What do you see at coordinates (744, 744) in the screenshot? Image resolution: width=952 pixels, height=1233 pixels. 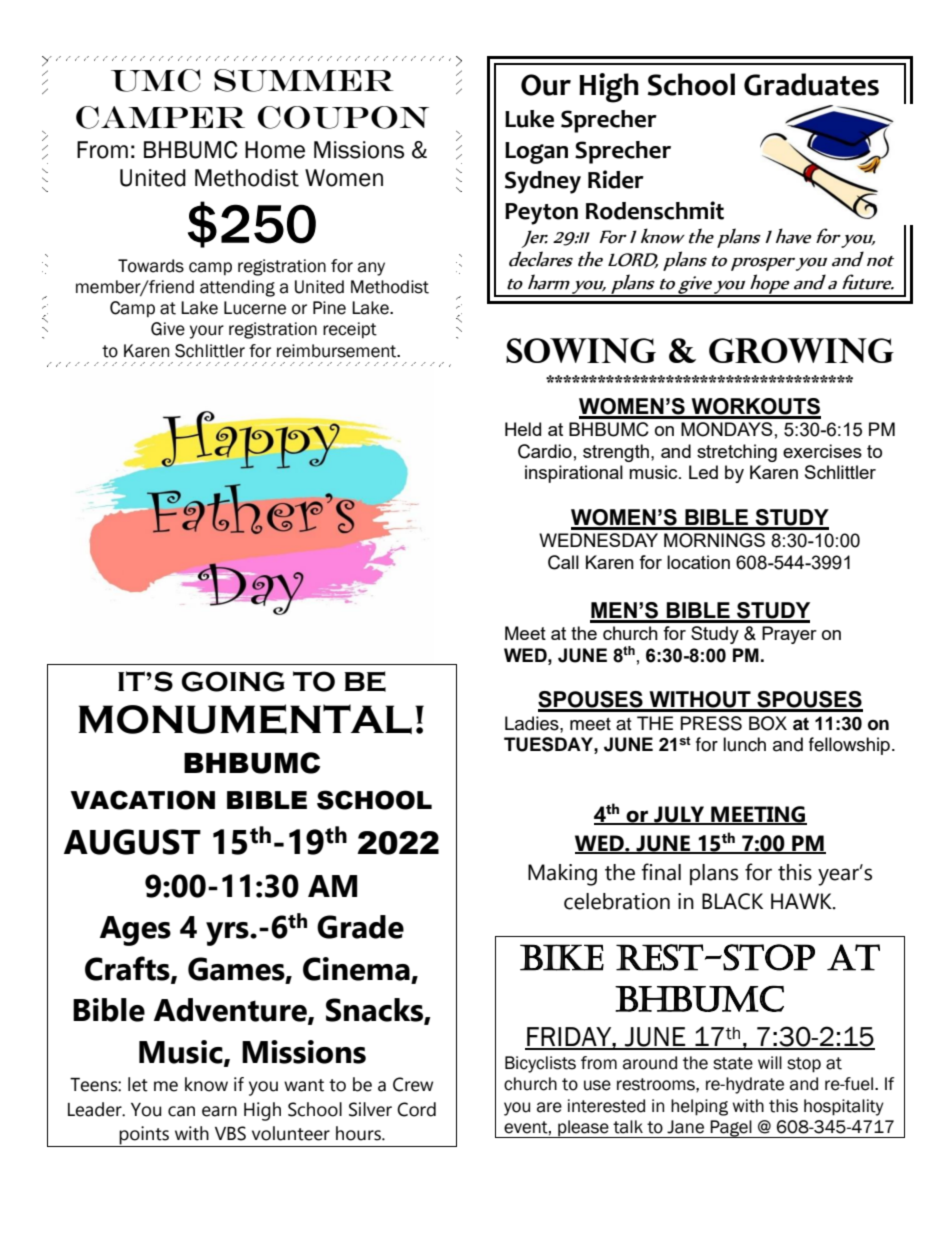 I see `lunch` at bounding box center [744, 744].
